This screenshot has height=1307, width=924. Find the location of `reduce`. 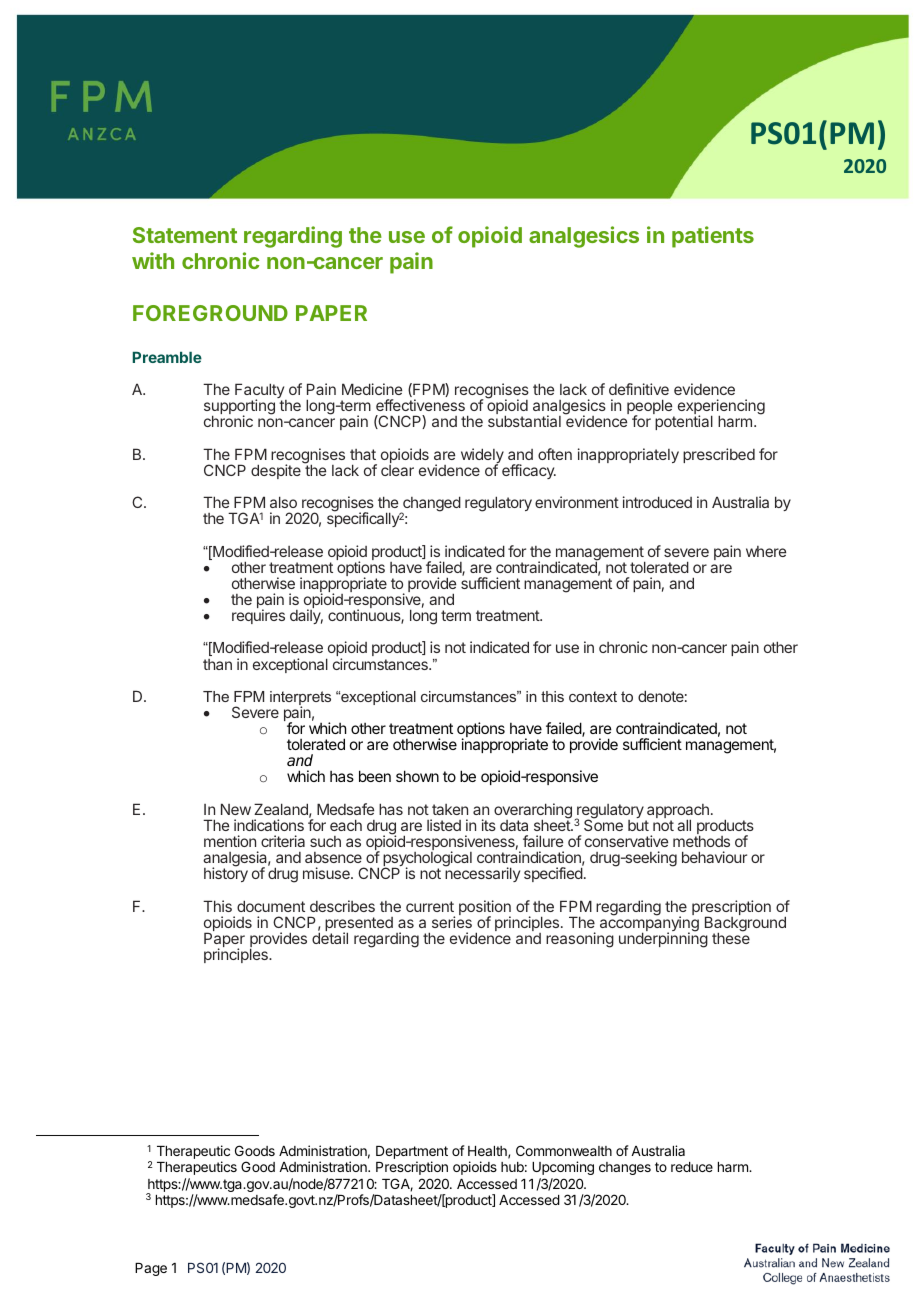

reduce is located at coordinates (692, 1167).
